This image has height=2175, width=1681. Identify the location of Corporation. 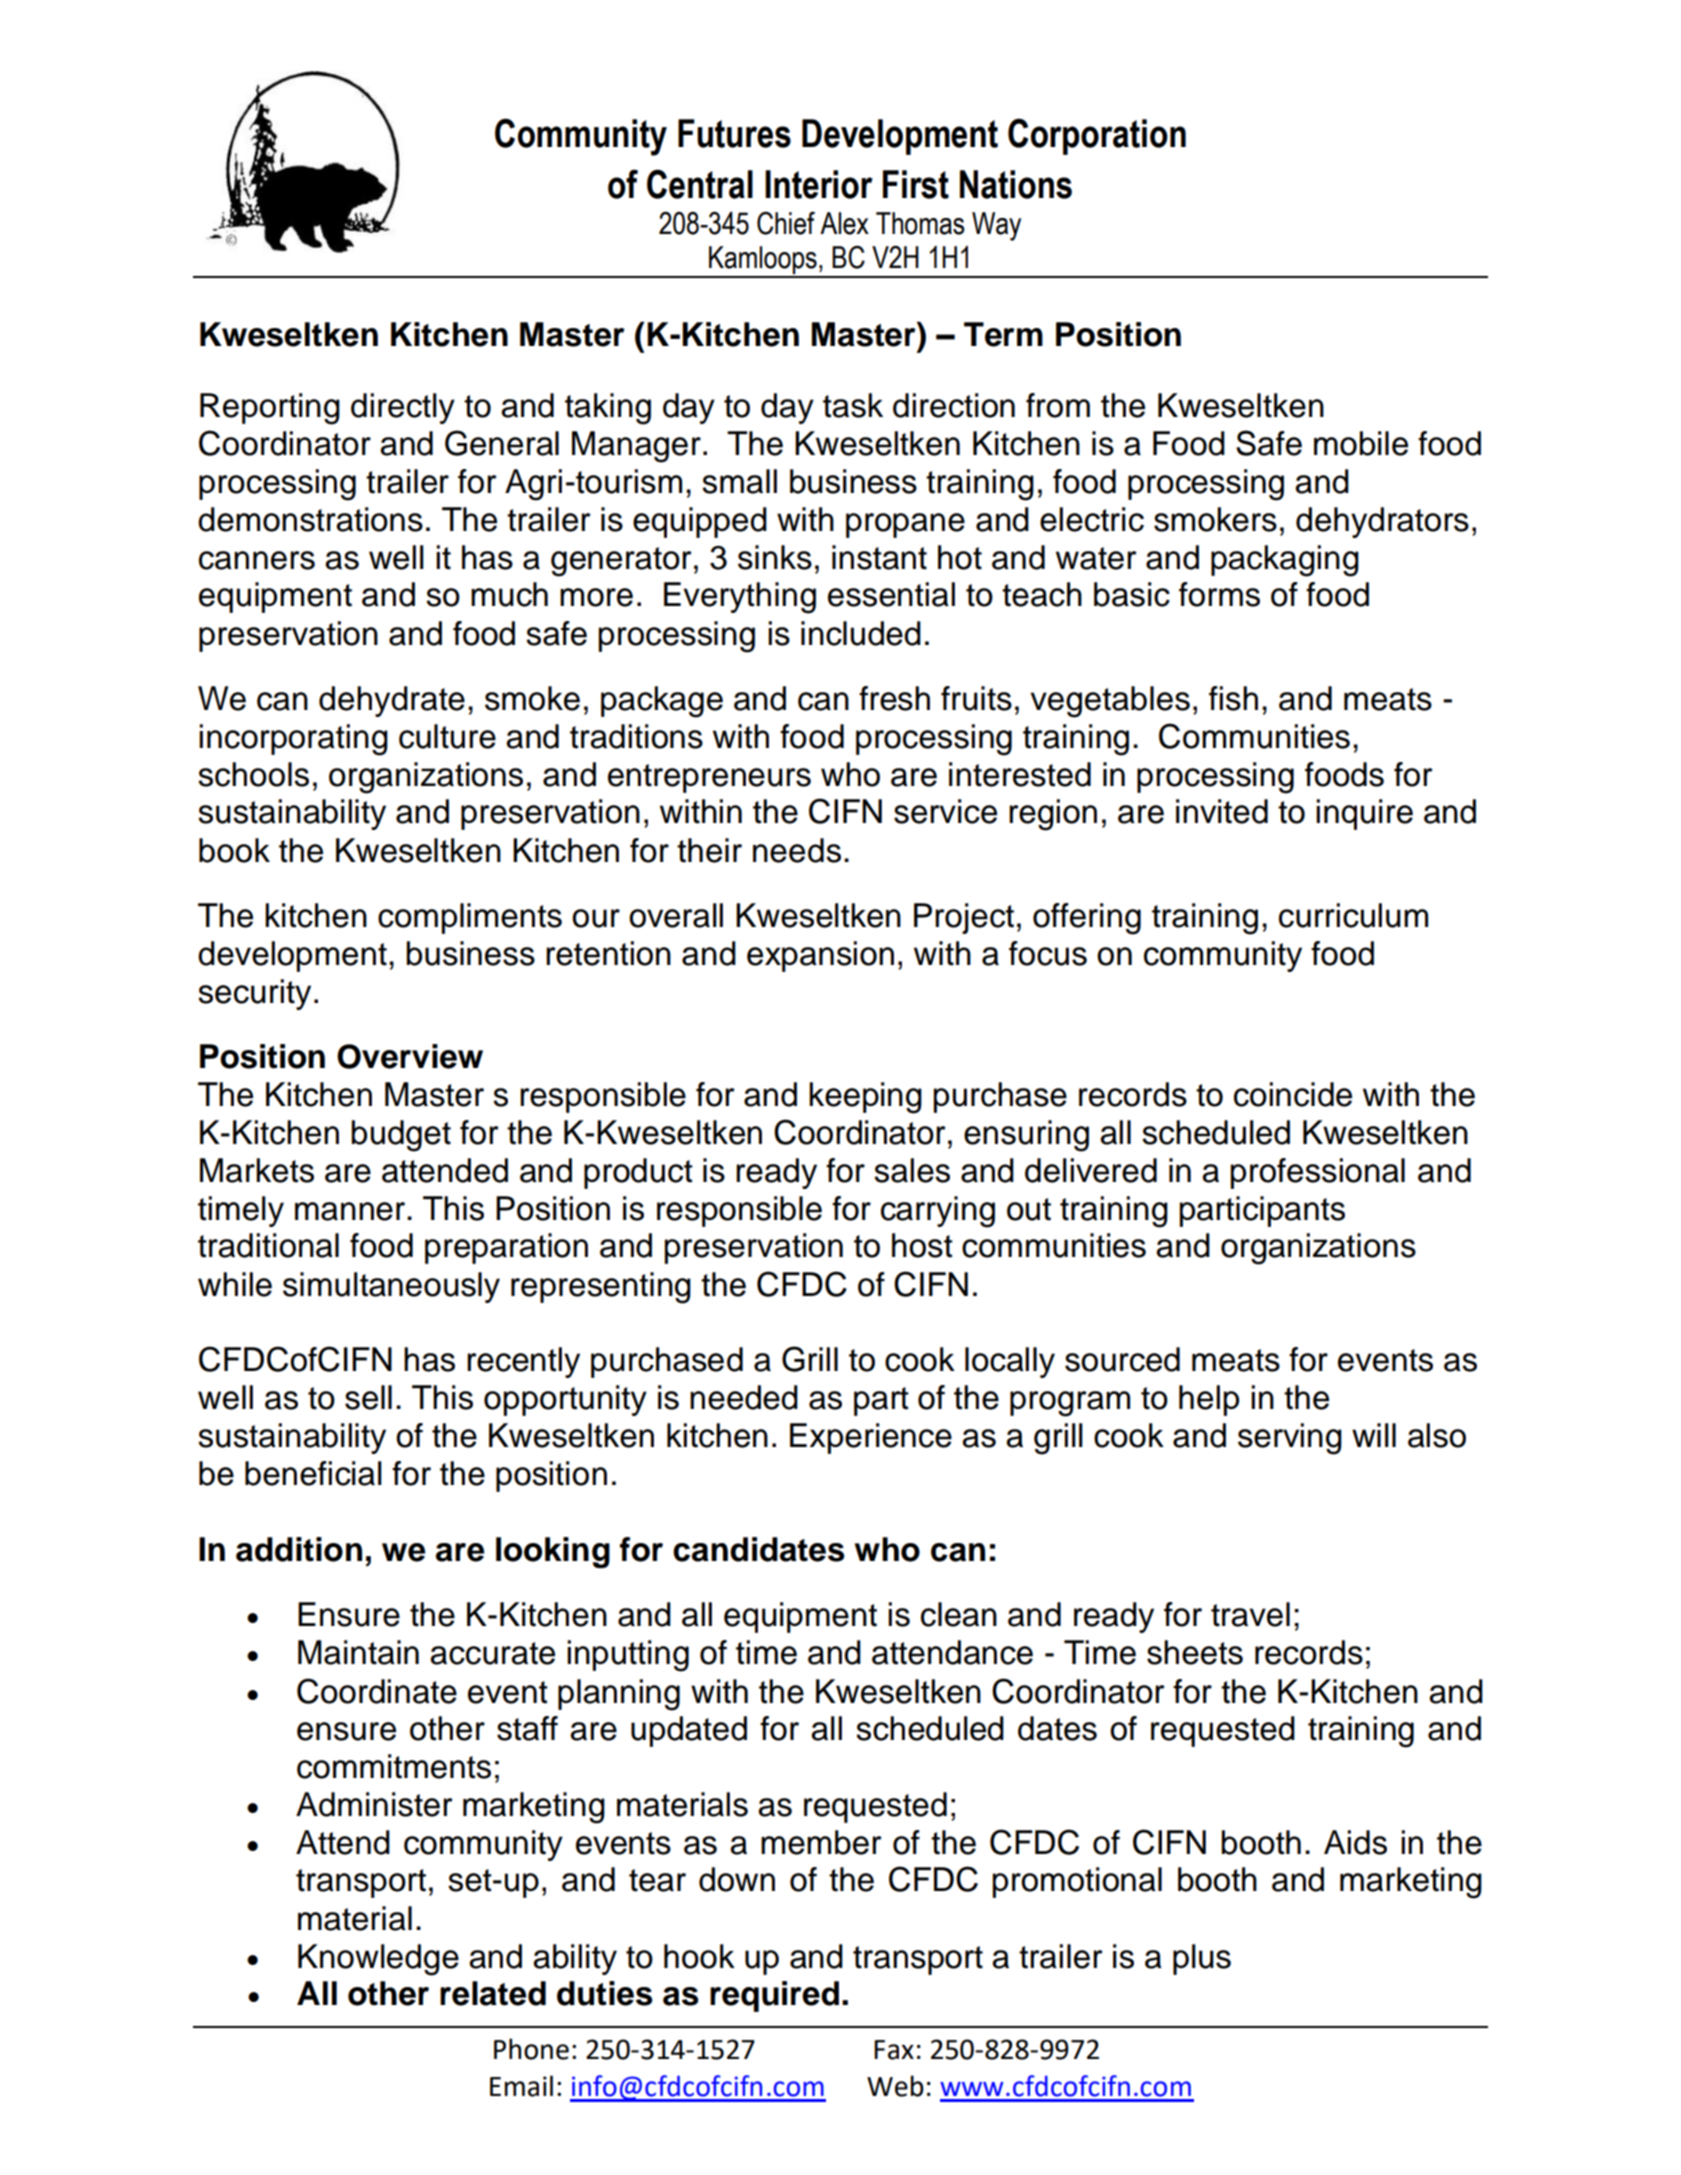
(1097, 136).
